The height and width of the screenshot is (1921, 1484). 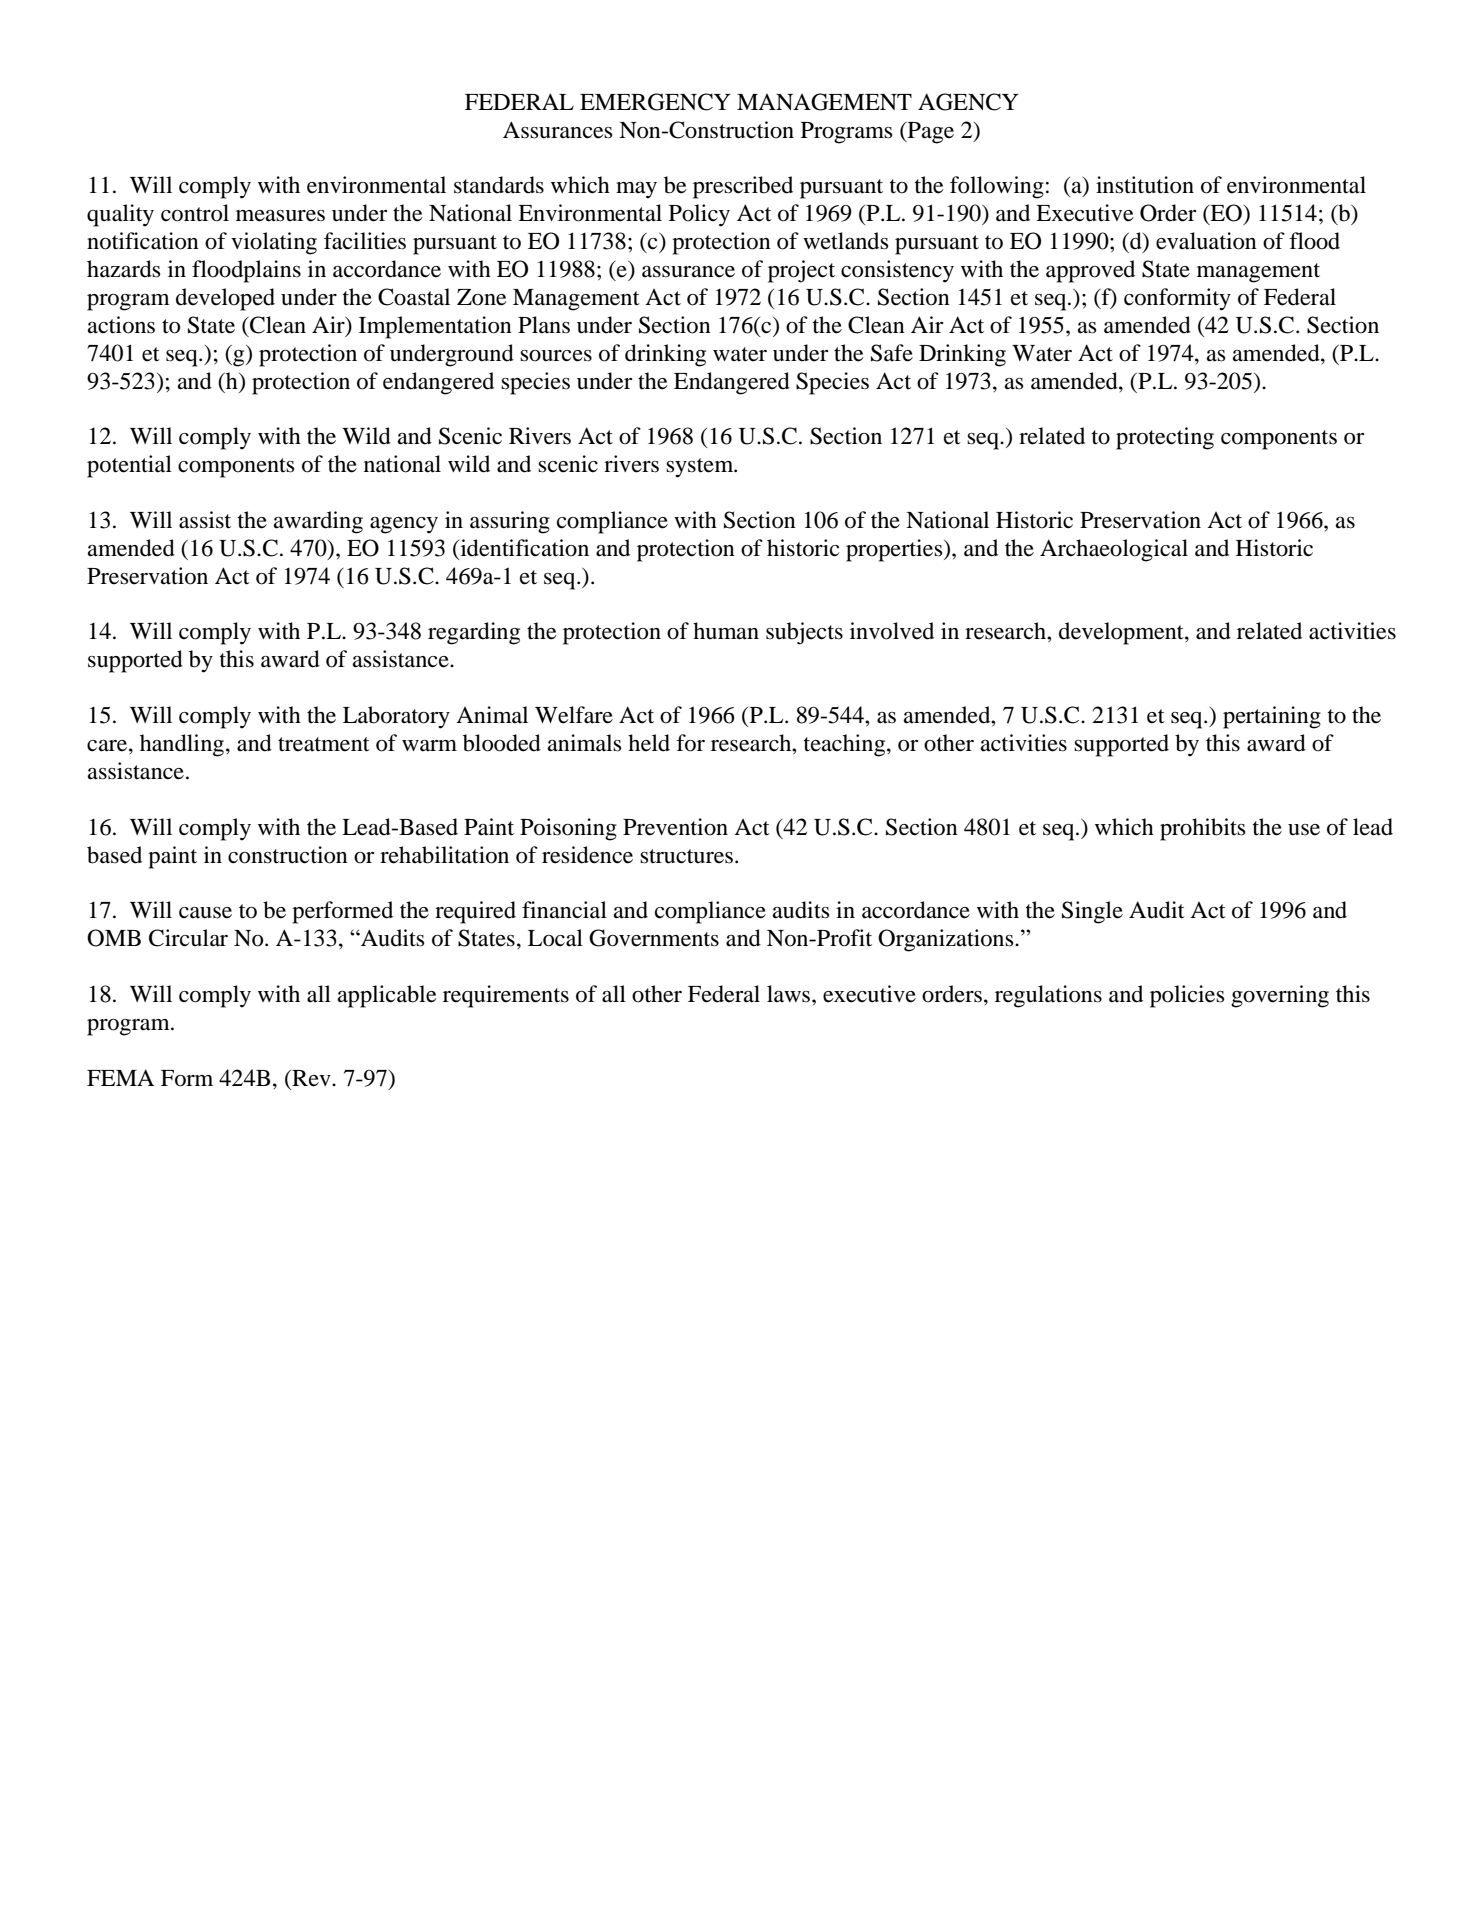 I want to click on handling, so click(x=182, y=745).
